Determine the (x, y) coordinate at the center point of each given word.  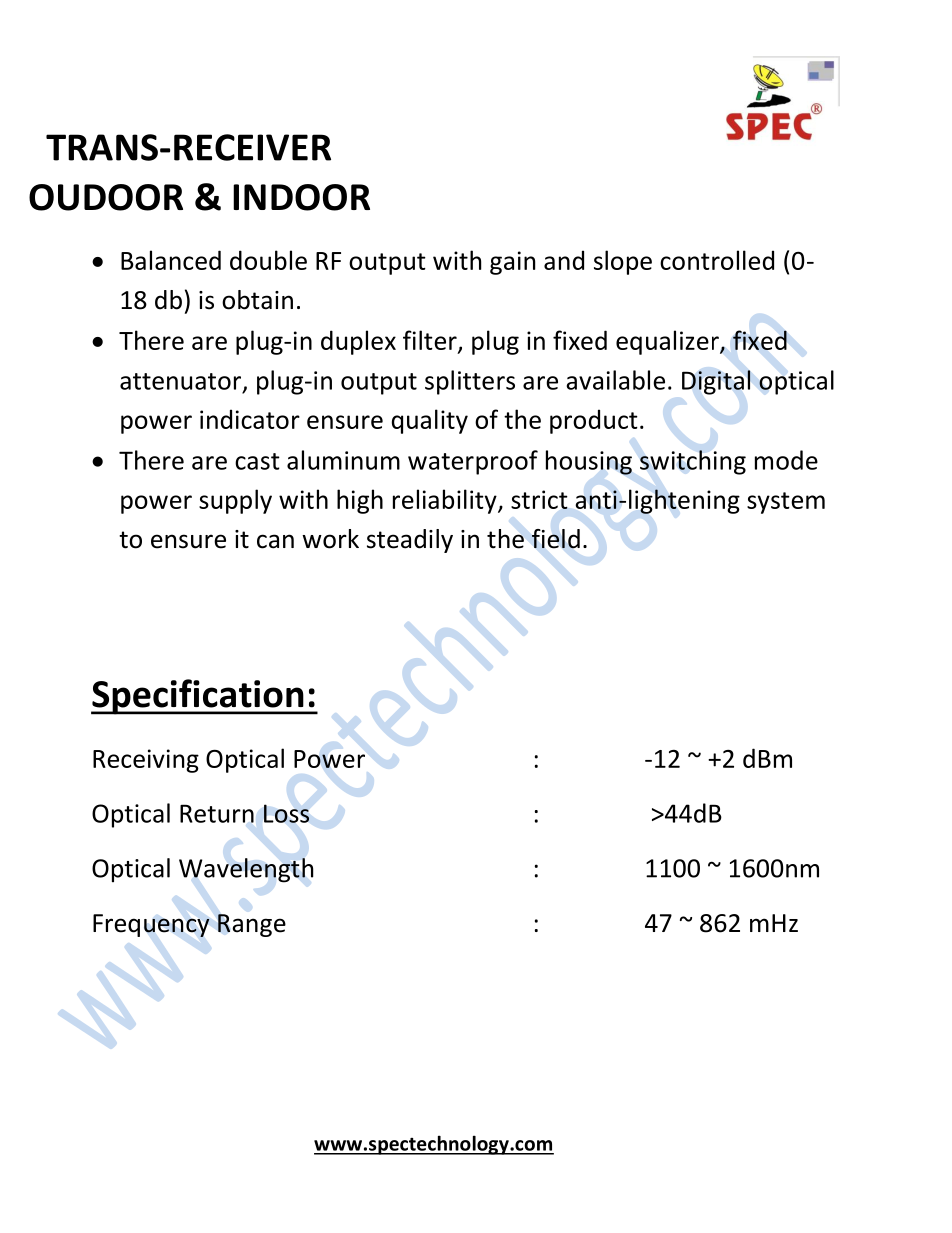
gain (512, 263)
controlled (717, 260)
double (268, 260)
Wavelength (246, 870)
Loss (286, 813)
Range (252, 925)
